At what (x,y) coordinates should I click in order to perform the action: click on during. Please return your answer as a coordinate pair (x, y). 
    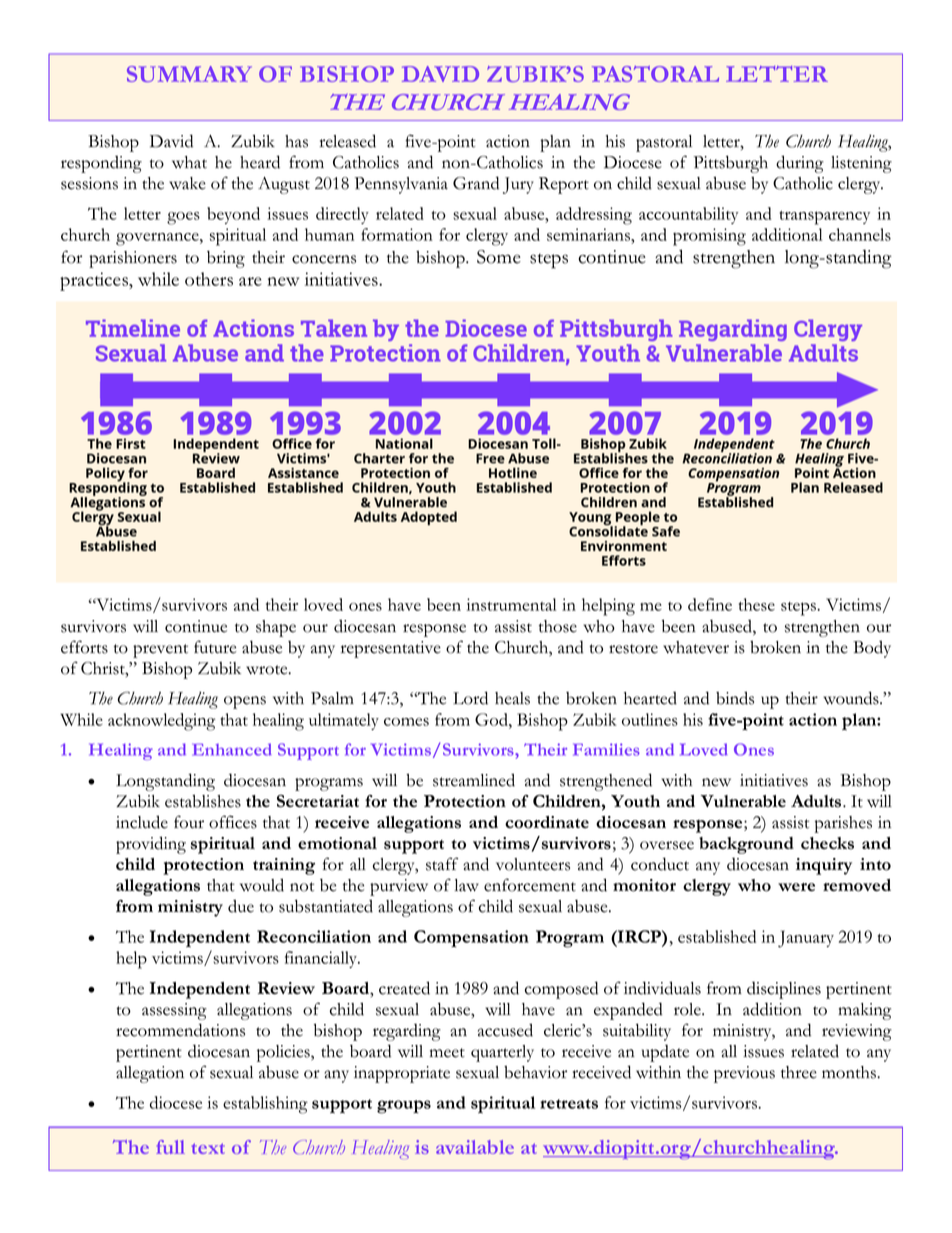
    Looking at the image, I should click on (800, 164).
